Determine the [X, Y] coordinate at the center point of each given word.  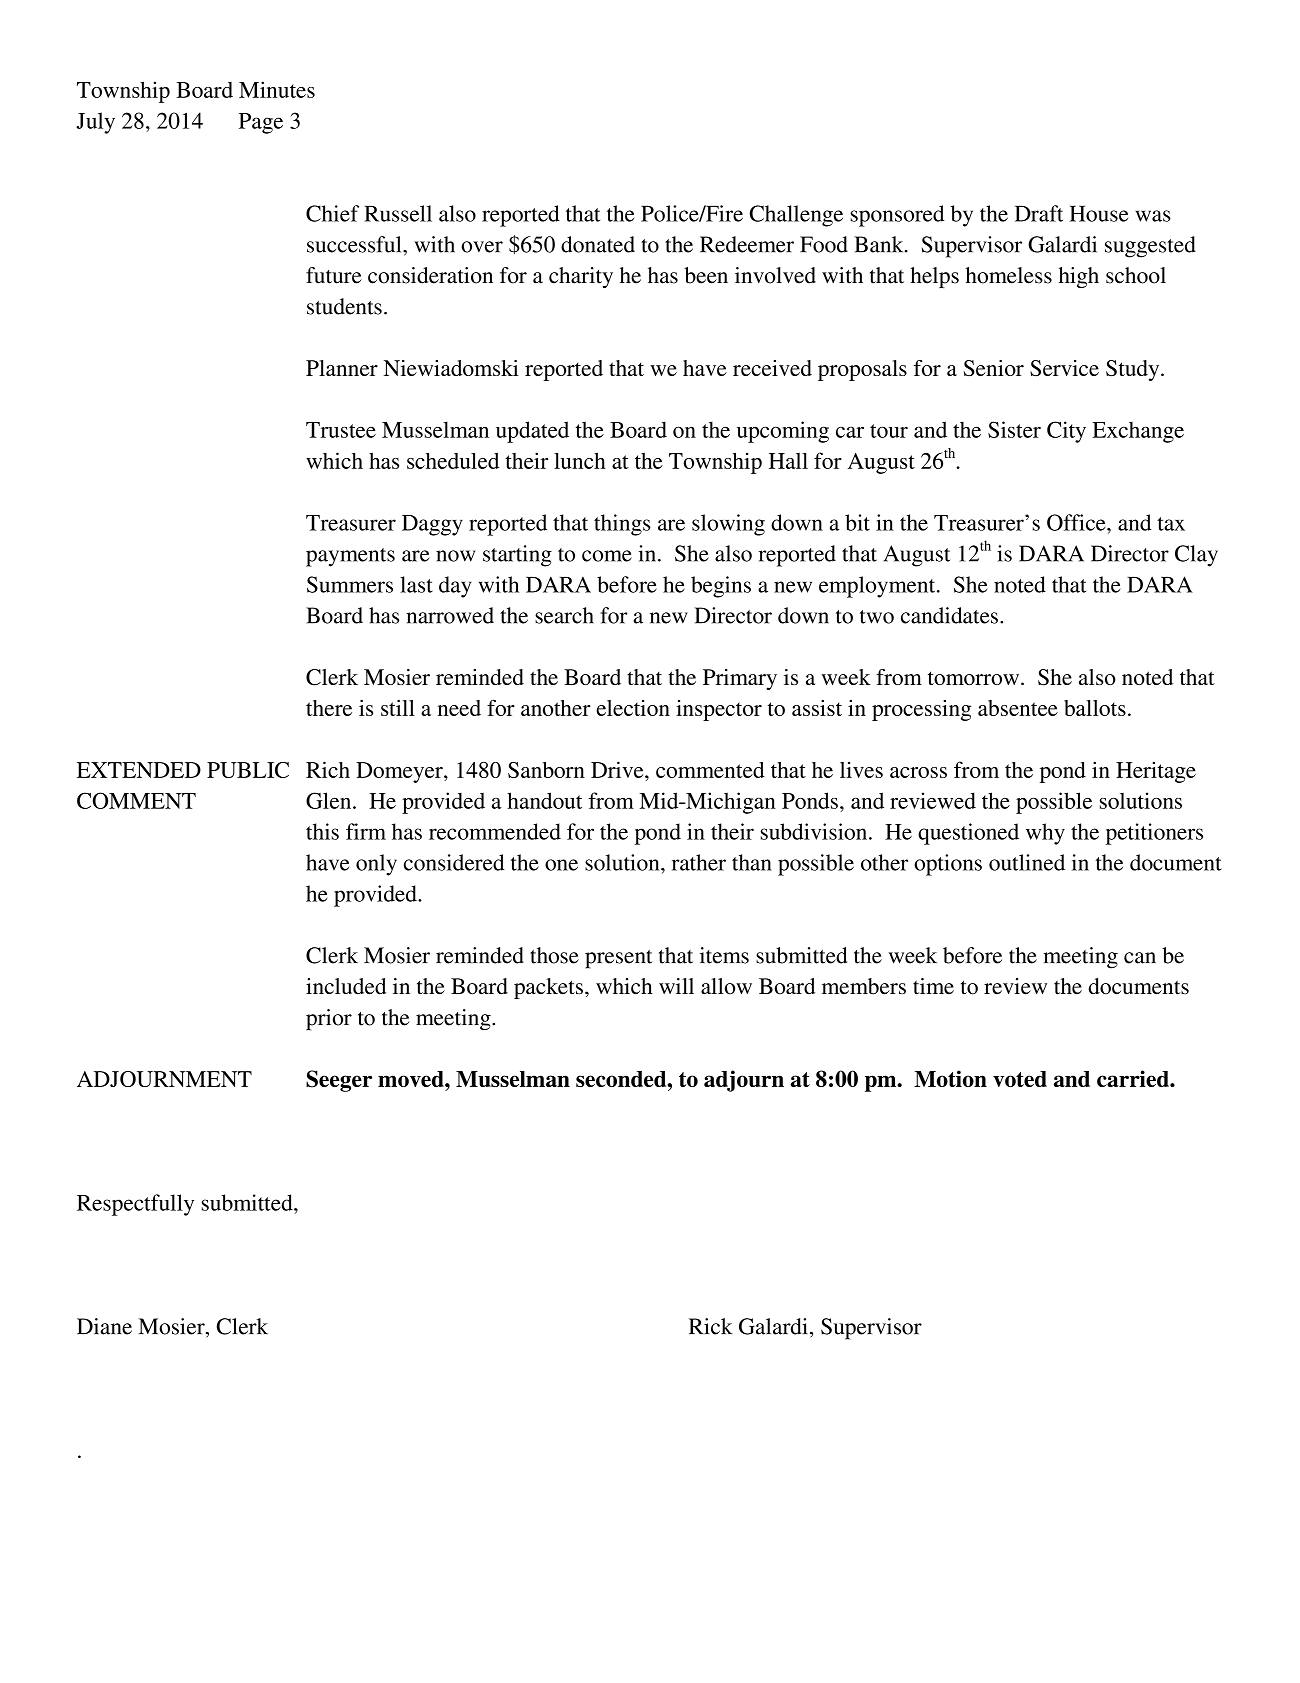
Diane [104, 1326]
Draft [1039, 213]
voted [1020, 1079]
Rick [710, 1326]
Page [261, 123]
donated [598, 244]
